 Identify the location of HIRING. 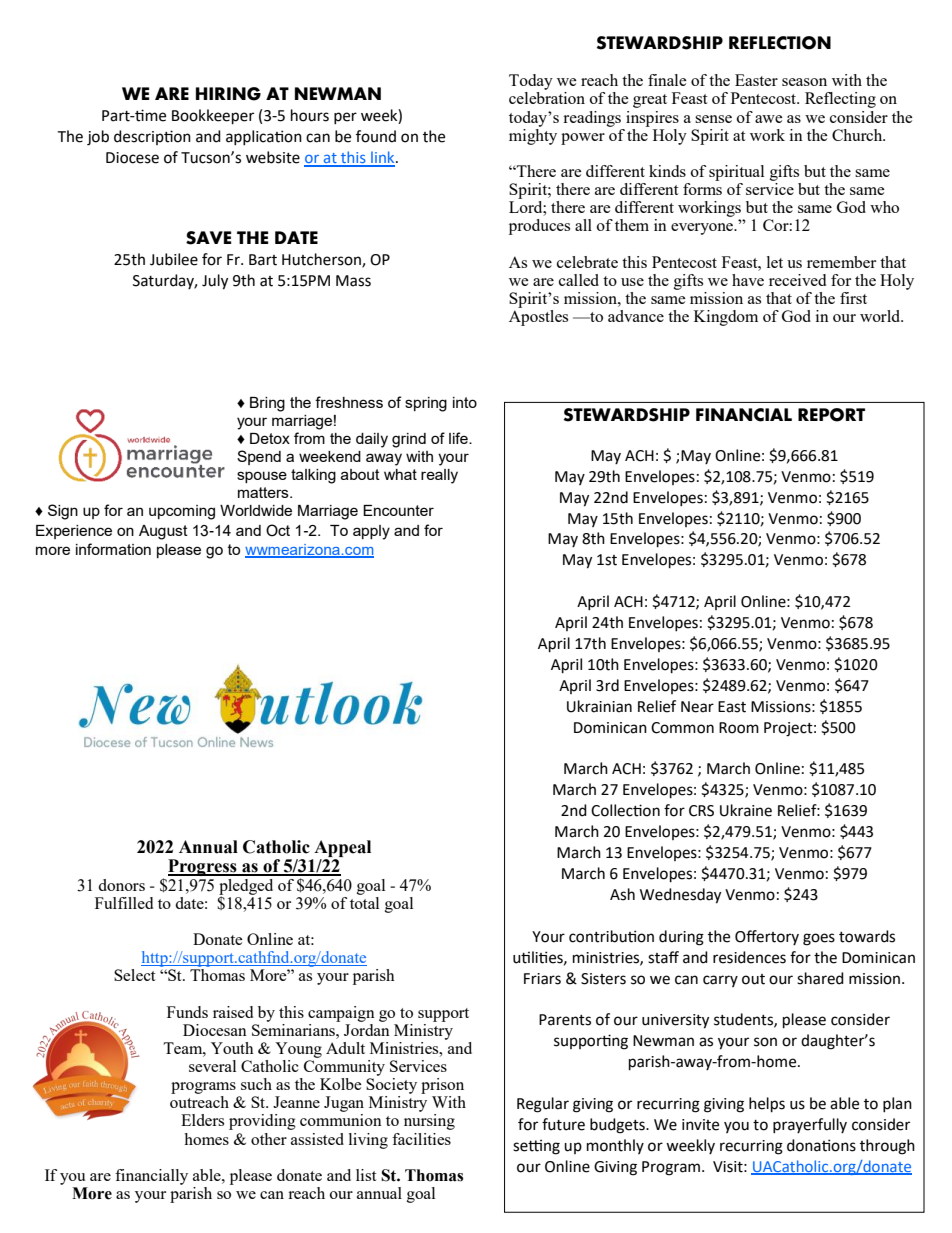
(228, 94).
